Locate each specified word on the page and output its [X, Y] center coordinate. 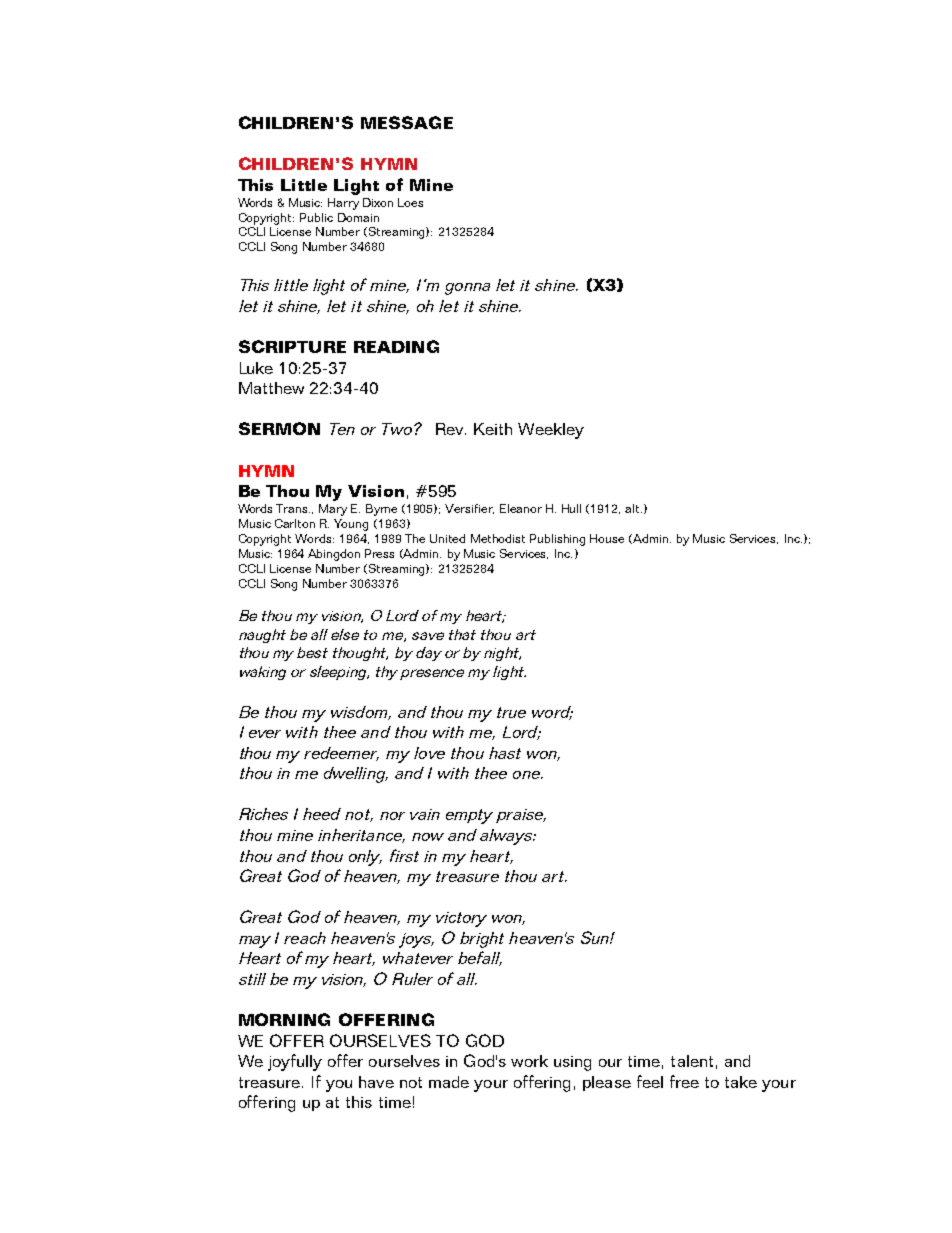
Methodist [498, 538]
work [529, 1061]
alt [633, 508]
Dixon [378, 202]
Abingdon [334, 555]
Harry [343, 204]
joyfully [295, 1062]
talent [692, 1061]
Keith [493, 429]
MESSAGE [407, 122]
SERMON [279, 428]
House [607, 538]
